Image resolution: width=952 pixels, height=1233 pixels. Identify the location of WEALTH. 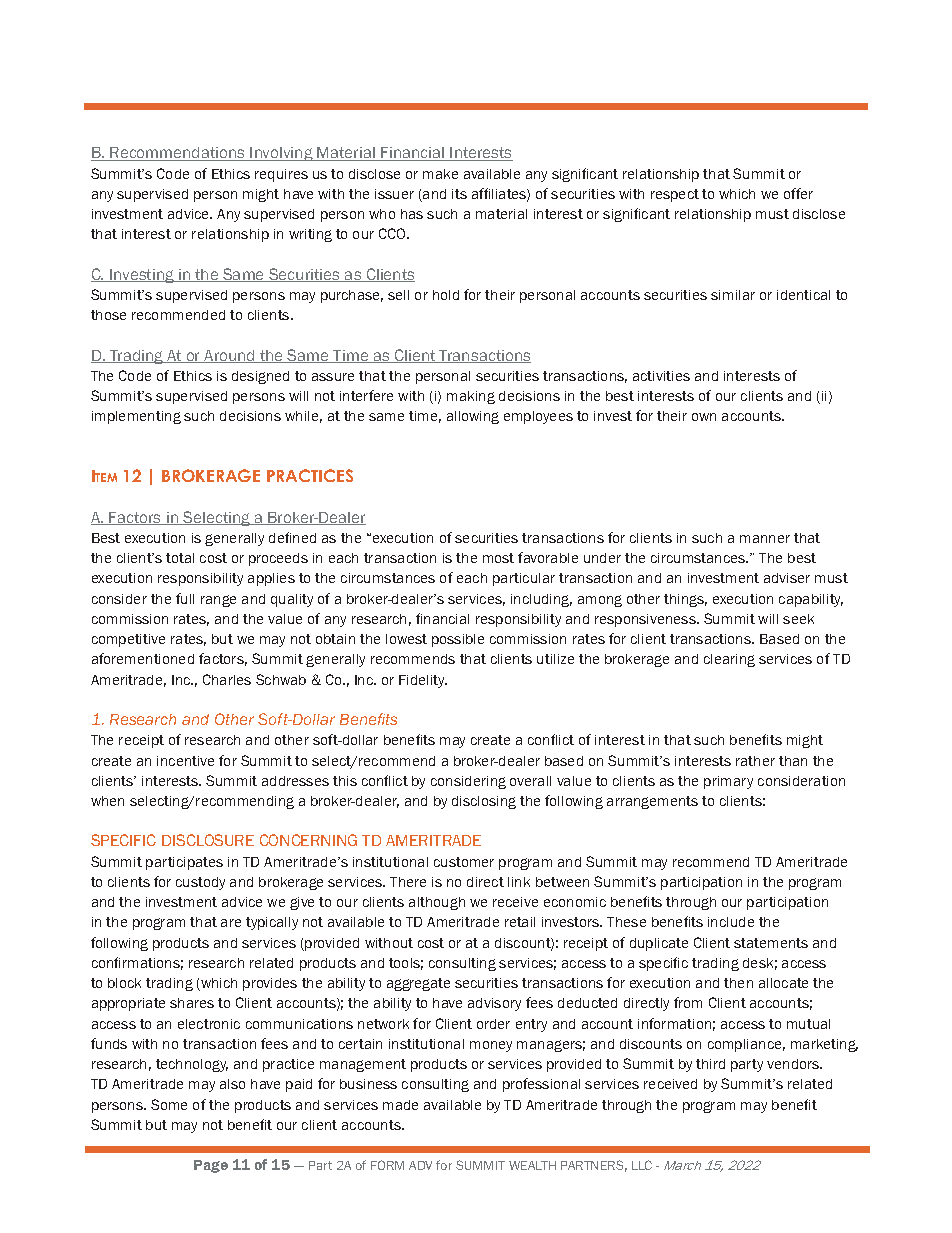
(532, 1165).
